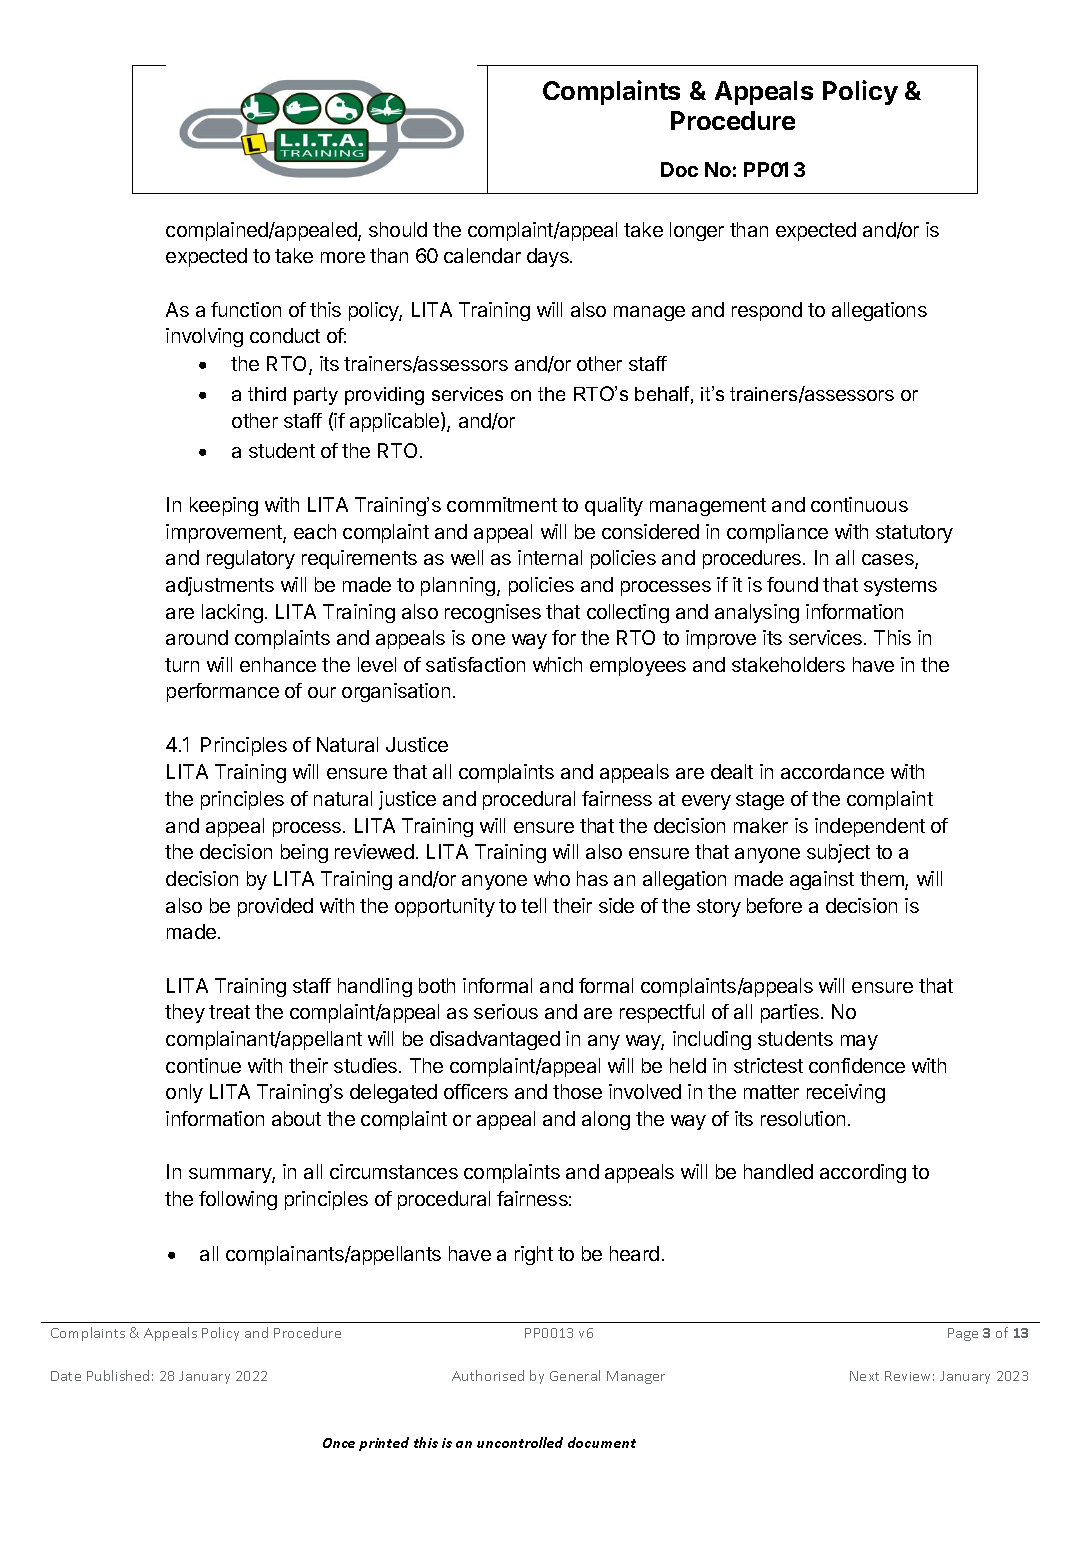  Describe the element at coordinates (846, 1093) in the screenshot. I see `receiving` at that location.
